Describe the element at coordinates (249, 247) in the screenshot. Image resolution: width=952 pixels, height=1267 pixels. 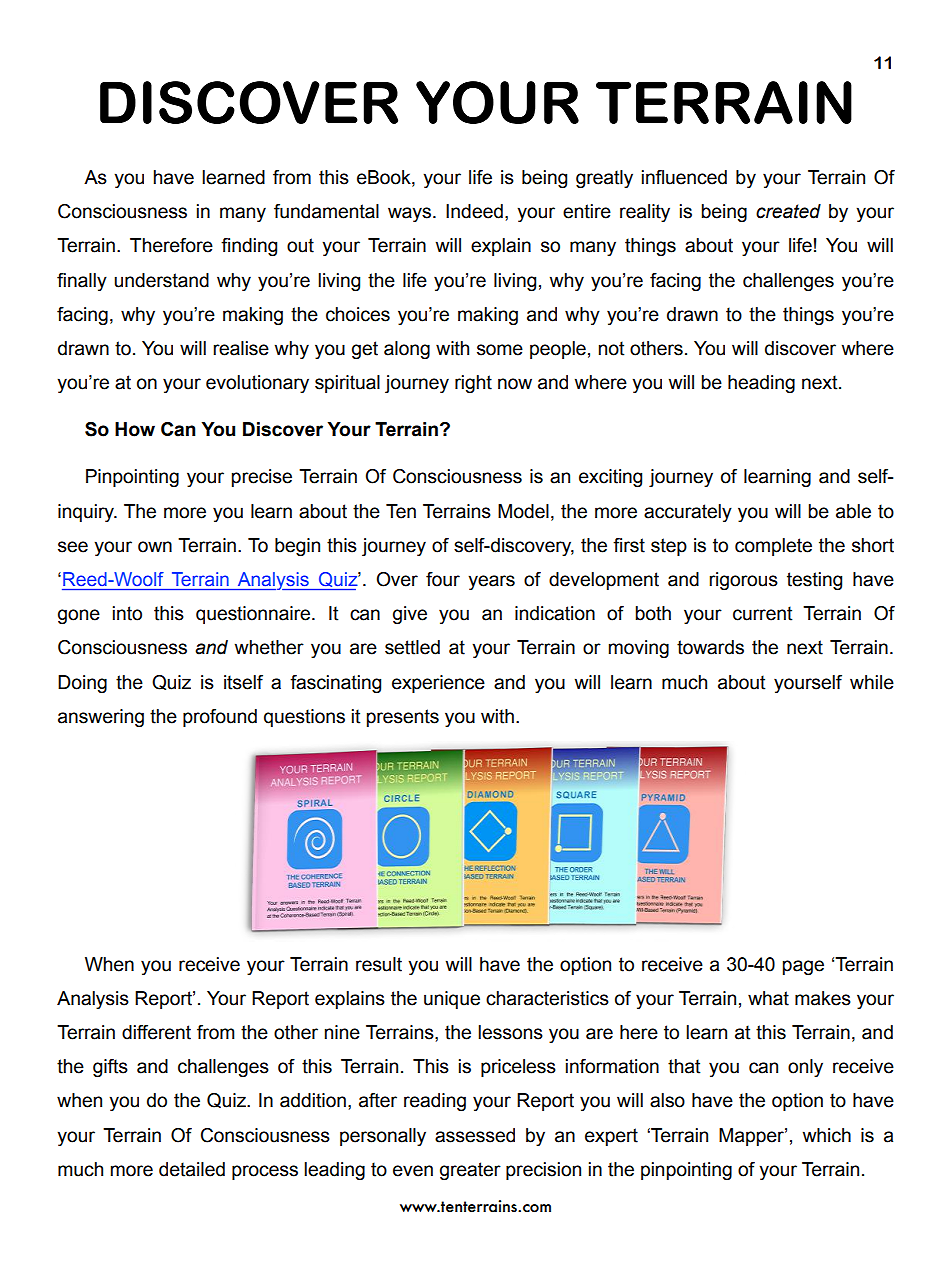
I see `finding` at that location.
